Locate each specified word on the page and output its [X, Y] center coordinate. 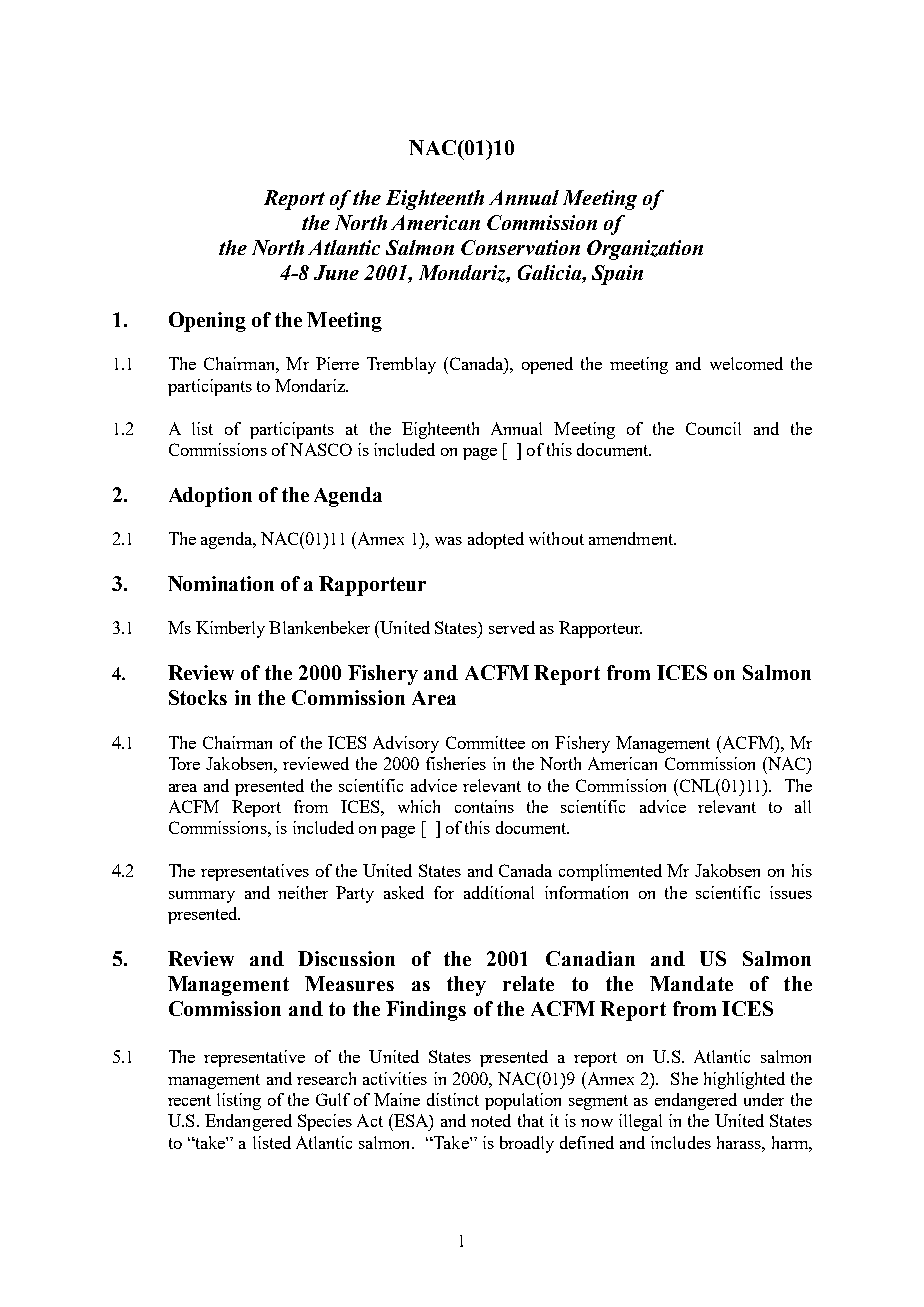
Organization [645, 250]
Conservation [520, 247]
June [336, 272]
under [764, 1099]
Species [325, 1122]
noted [491, 1120]
